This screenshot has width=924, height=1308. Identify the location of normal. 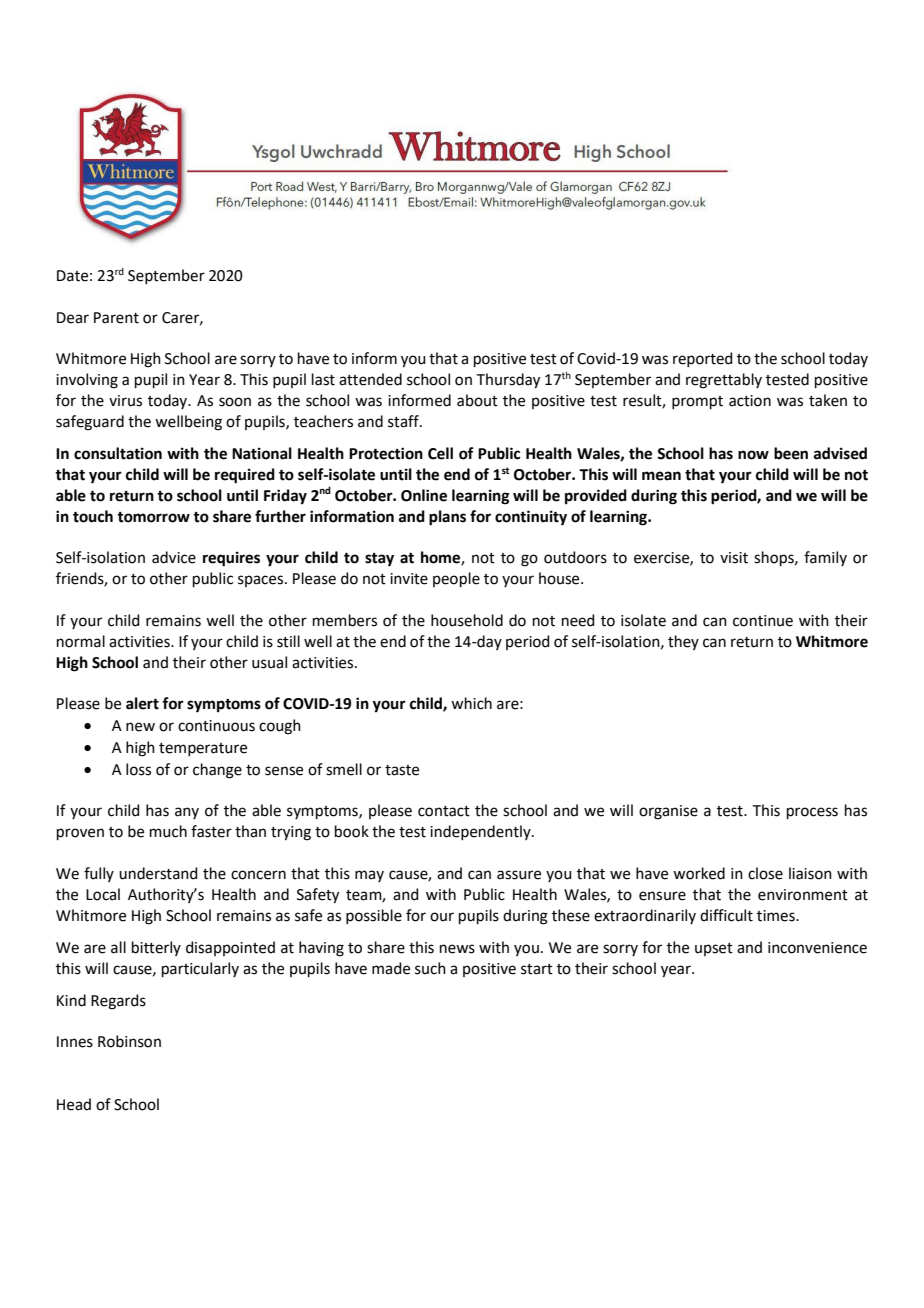
(81, 641).
